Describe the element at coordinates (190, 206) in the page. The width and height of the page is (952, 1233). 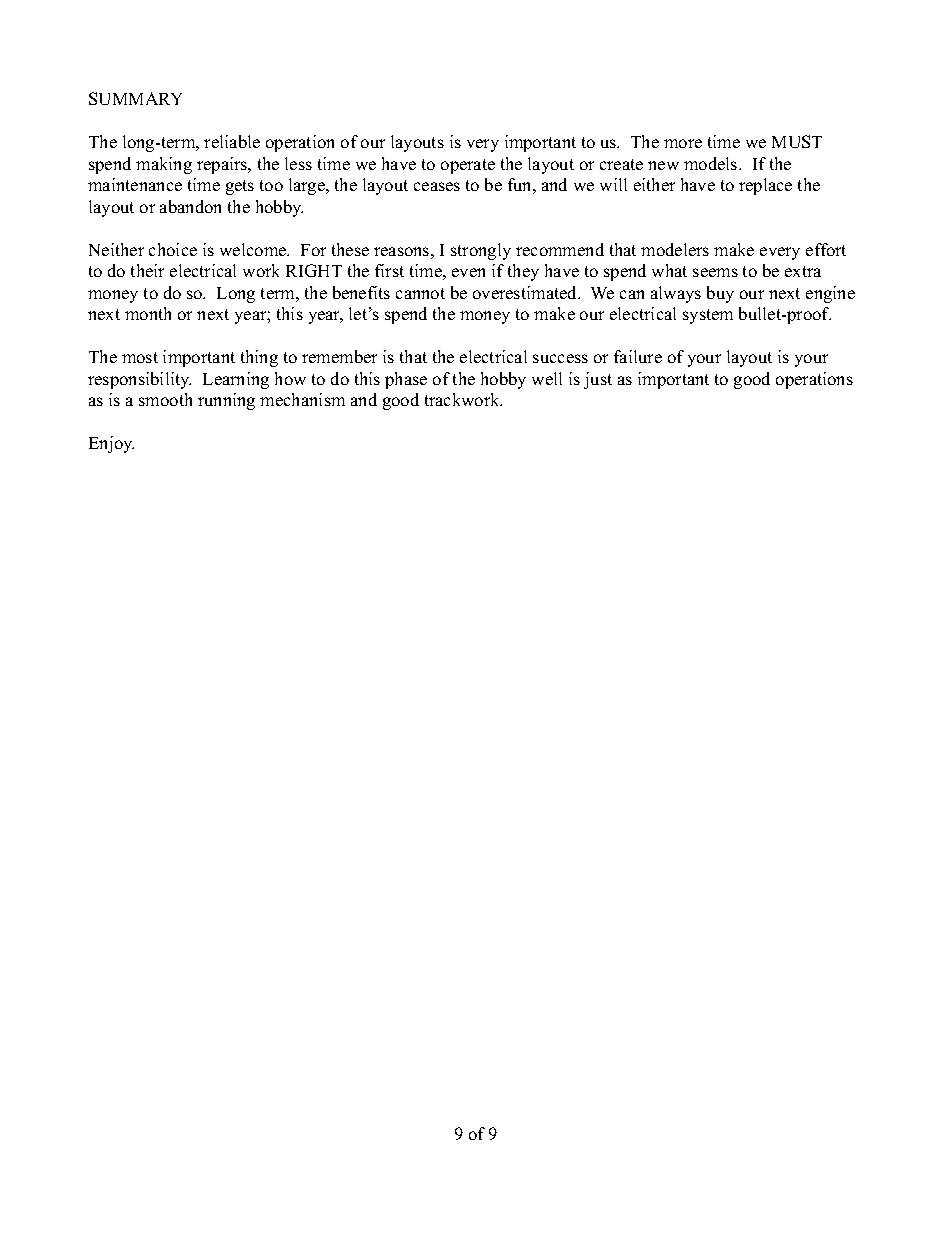
I see `abandon` at that location.
